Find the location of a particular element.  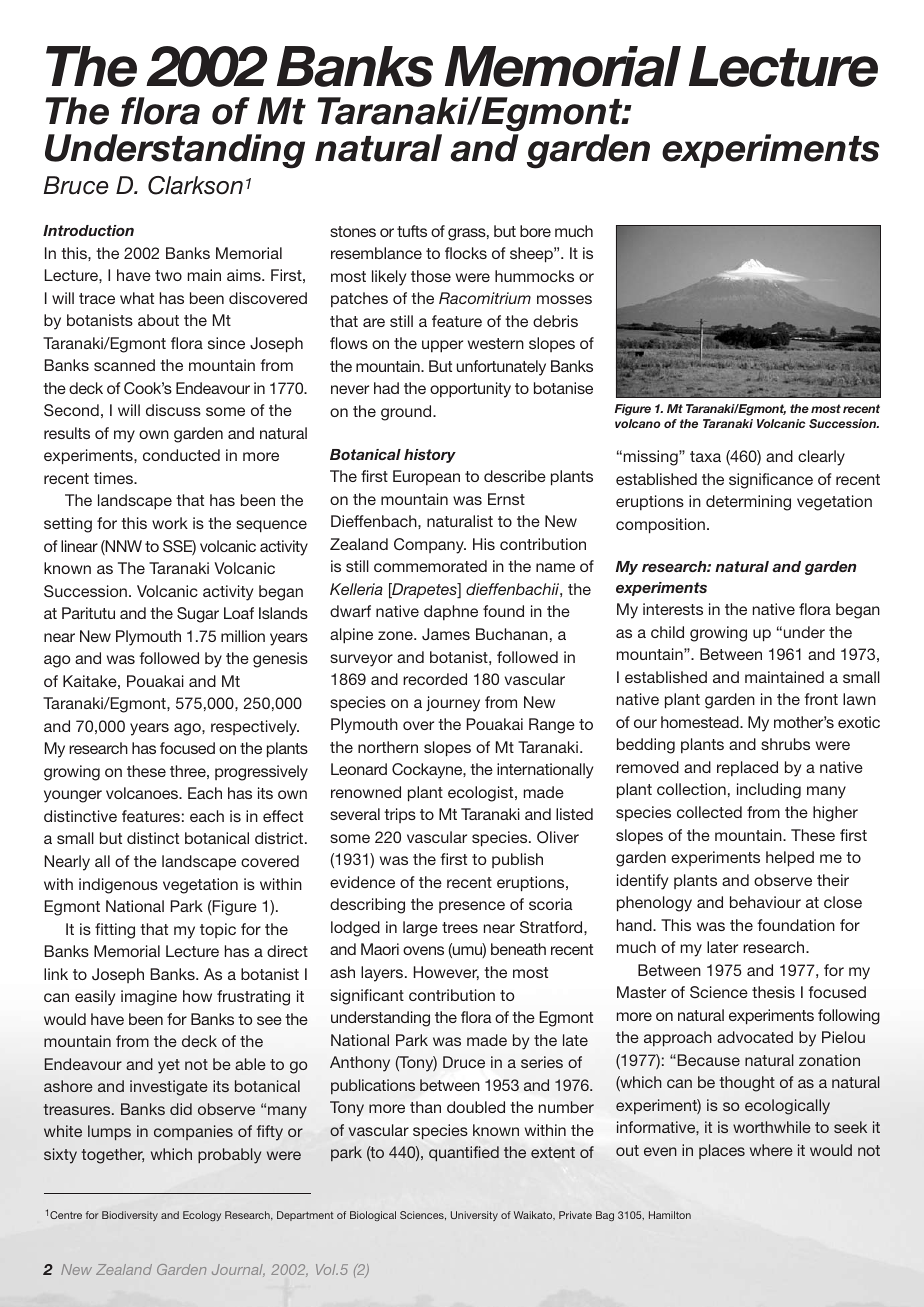

thesis is located at coordinates (773, 992).
